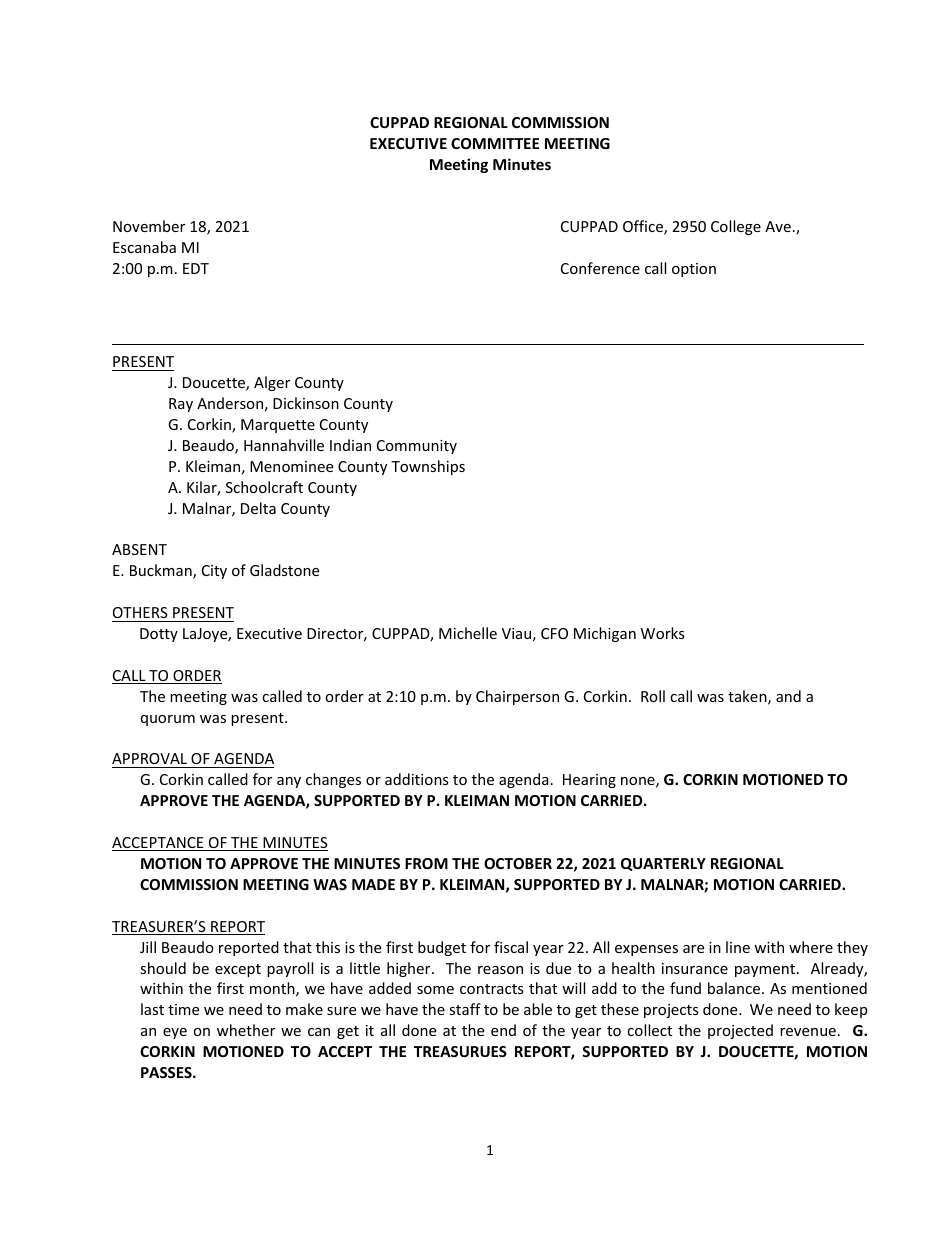 This screenshot has width=952, height=1233. I want to click on Chairperson, so click(517, 697).
